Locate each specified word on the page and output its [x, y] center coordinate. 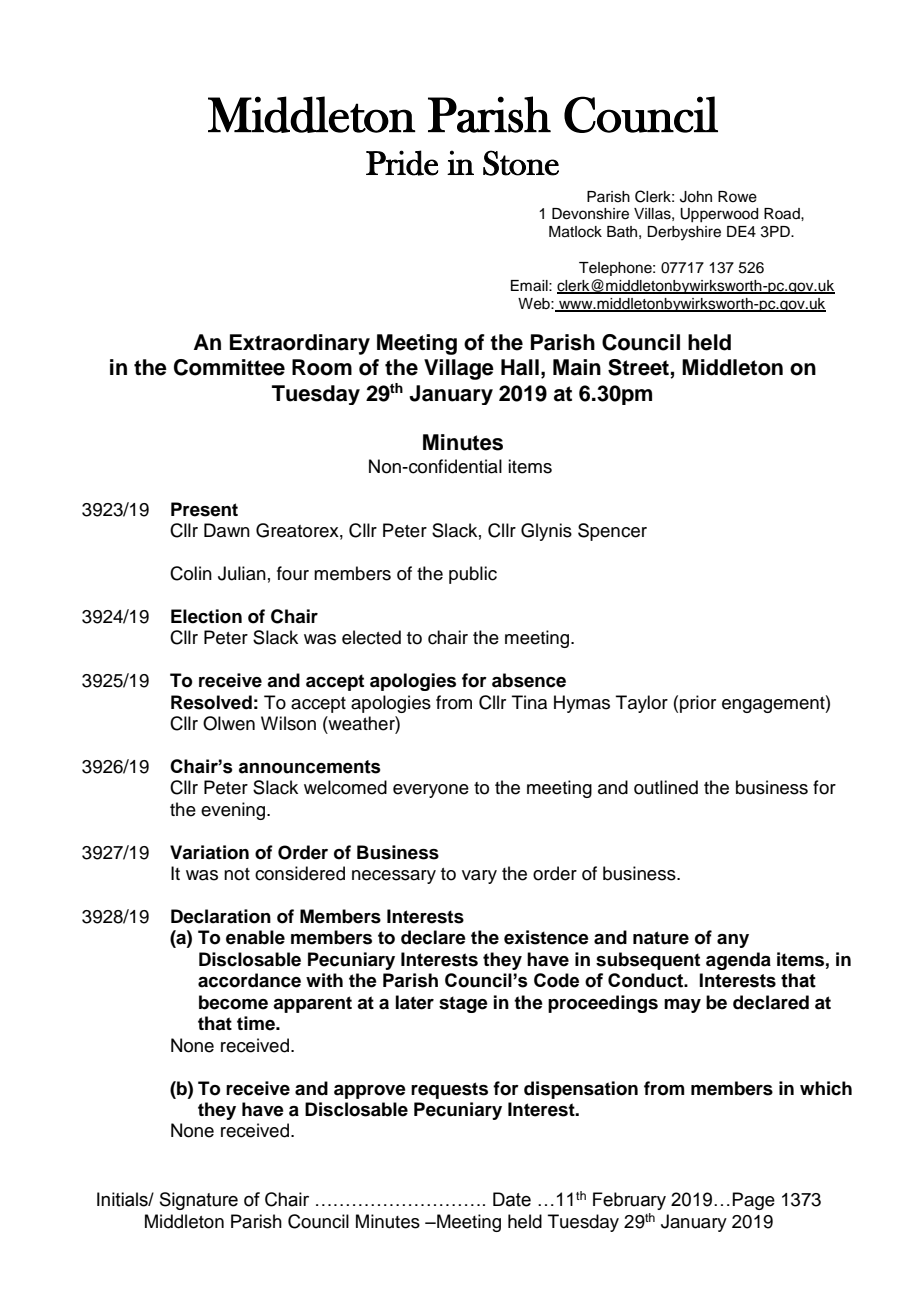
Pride [402, 163]
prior [698, 704]
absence [529, 680]
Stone [521, 163]
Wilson [288, 723]
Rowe [737, 197]
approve [370, 1092]
